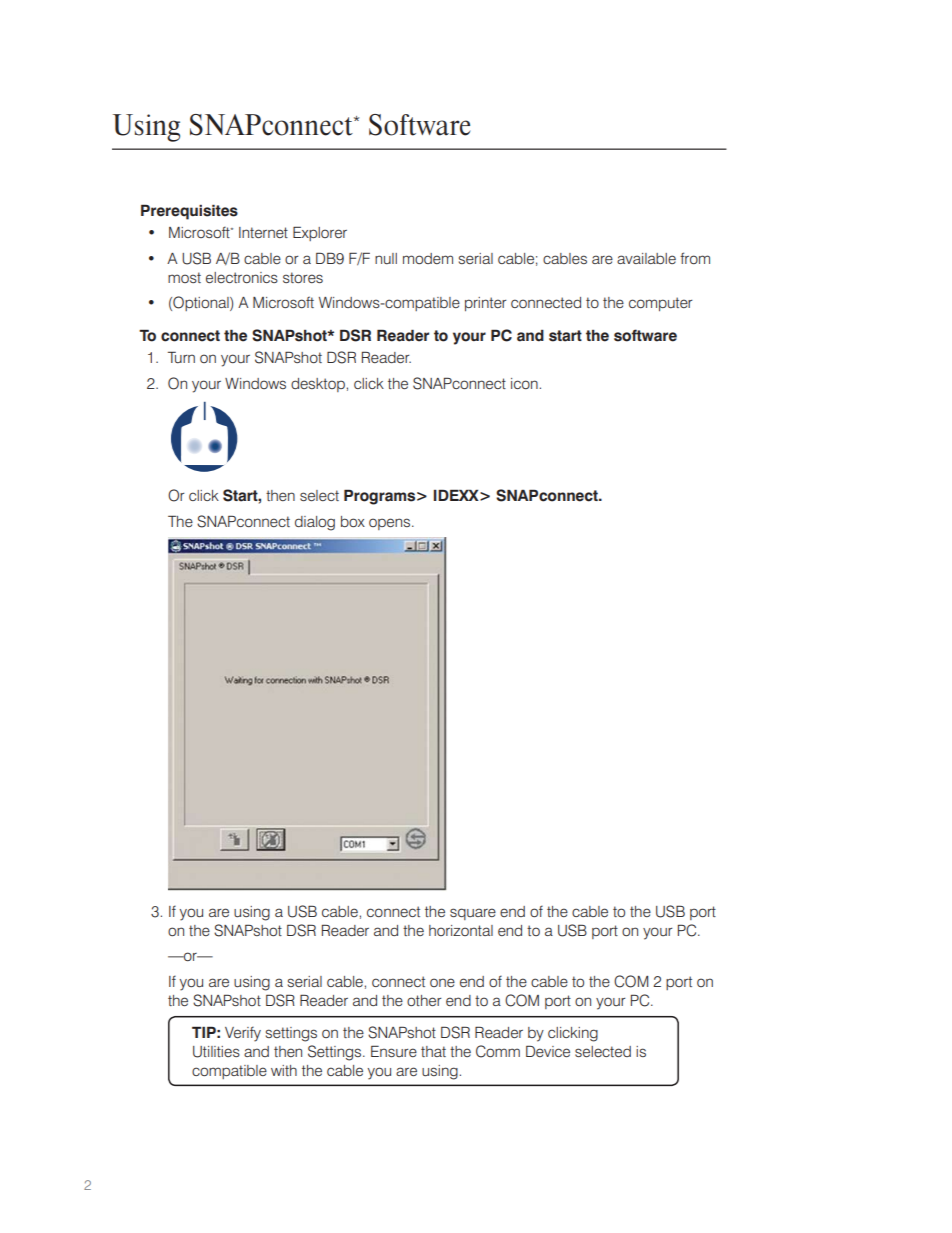  I want to click on horizontal, so click(461, 930).
